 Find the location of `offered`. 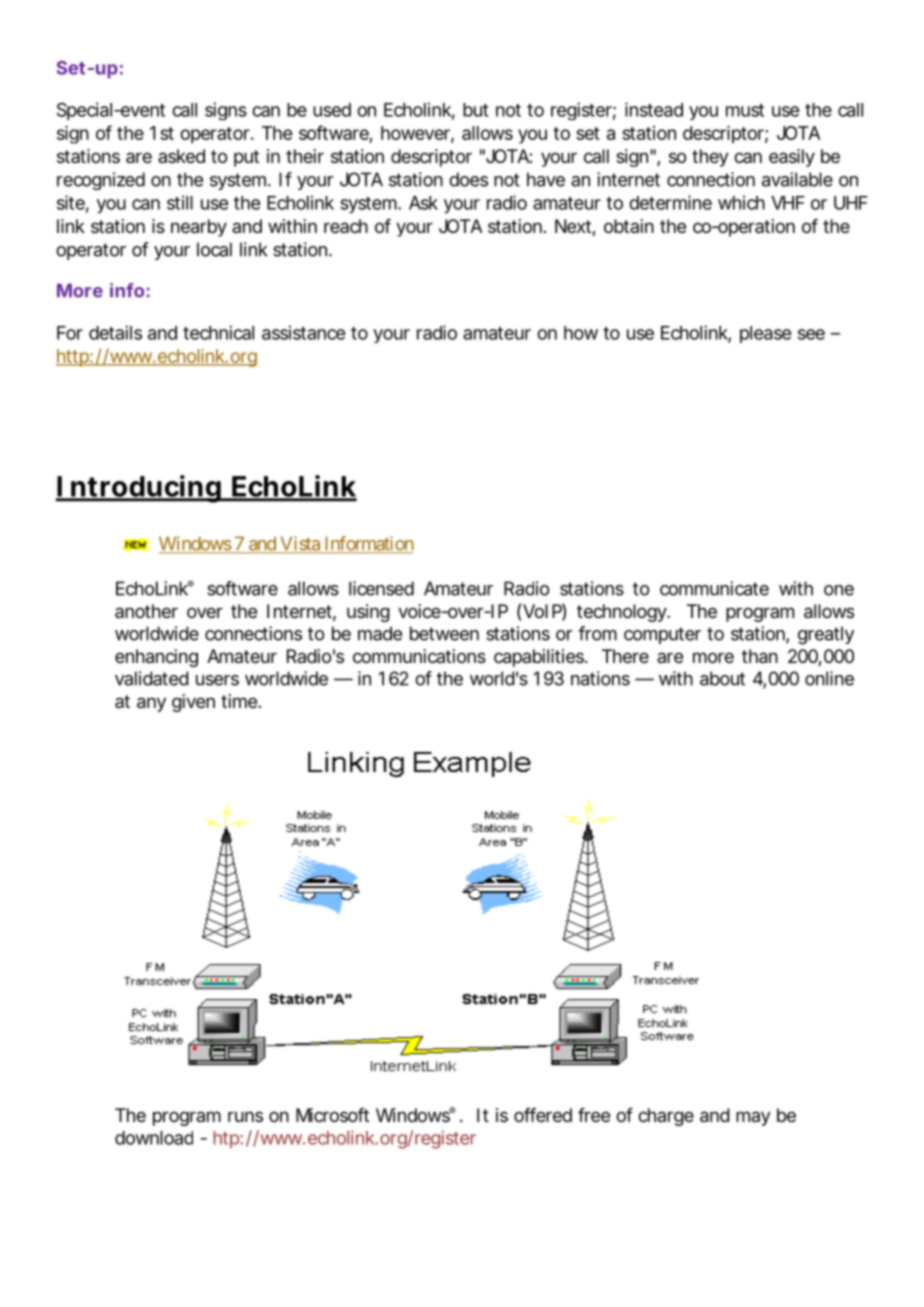

offered is located at coordinates (543, 1115).
